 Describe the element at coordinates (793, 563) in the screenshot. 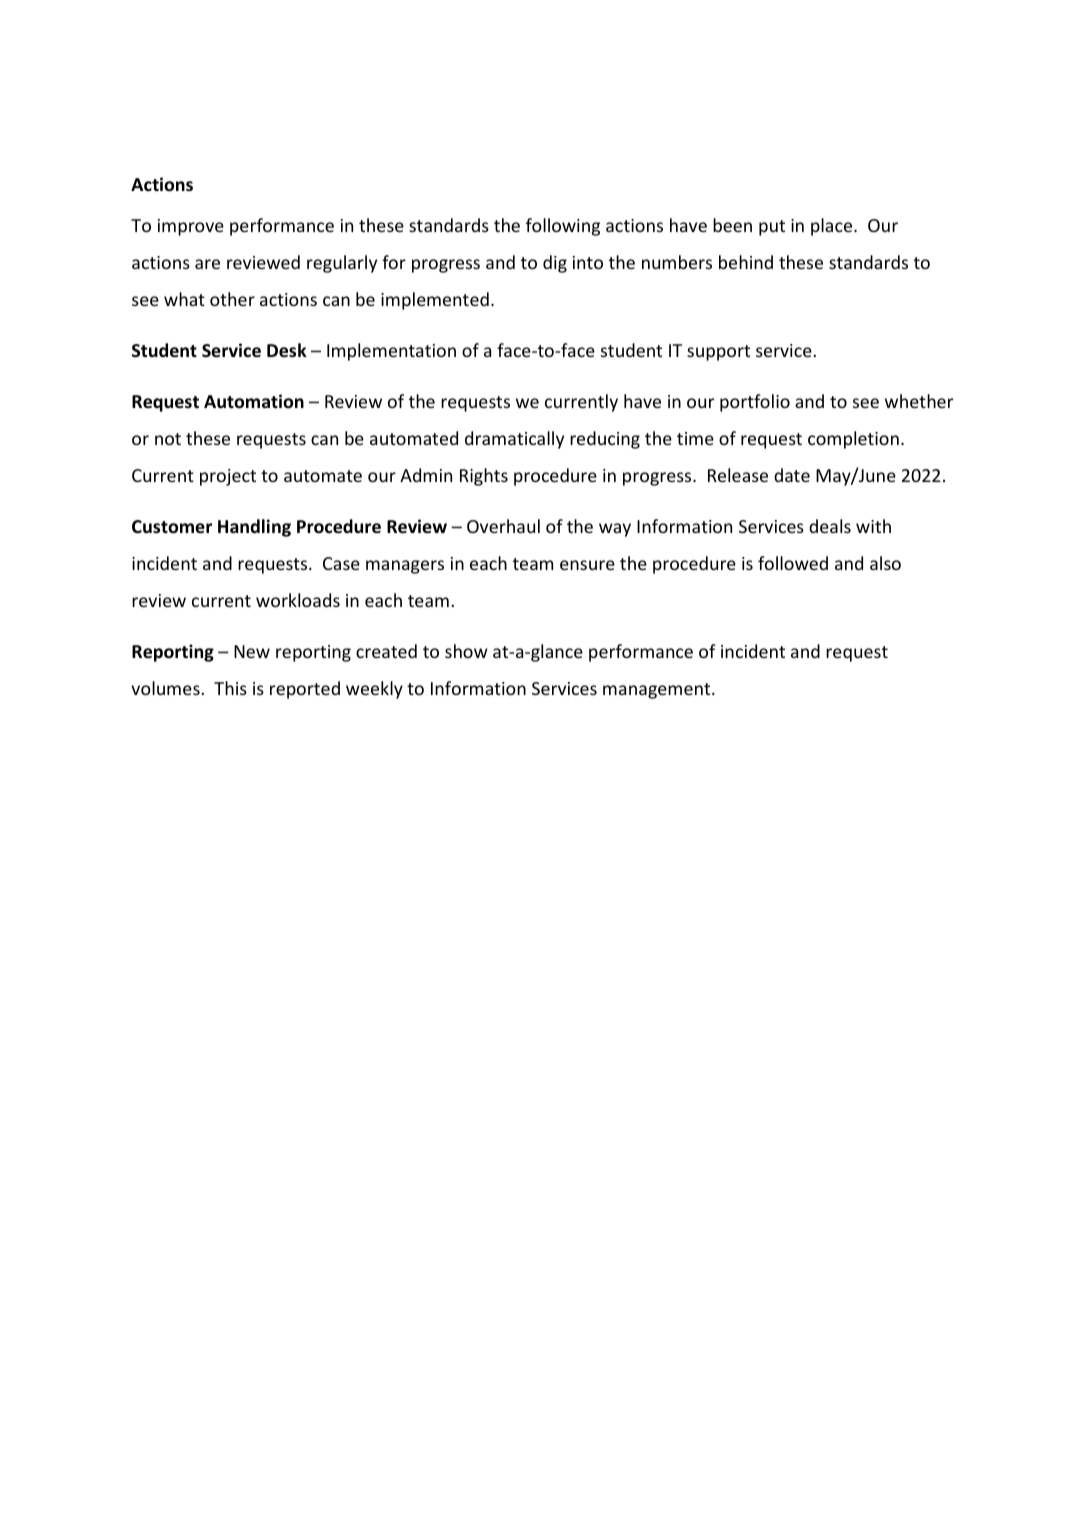

I see `followed` at that location.
